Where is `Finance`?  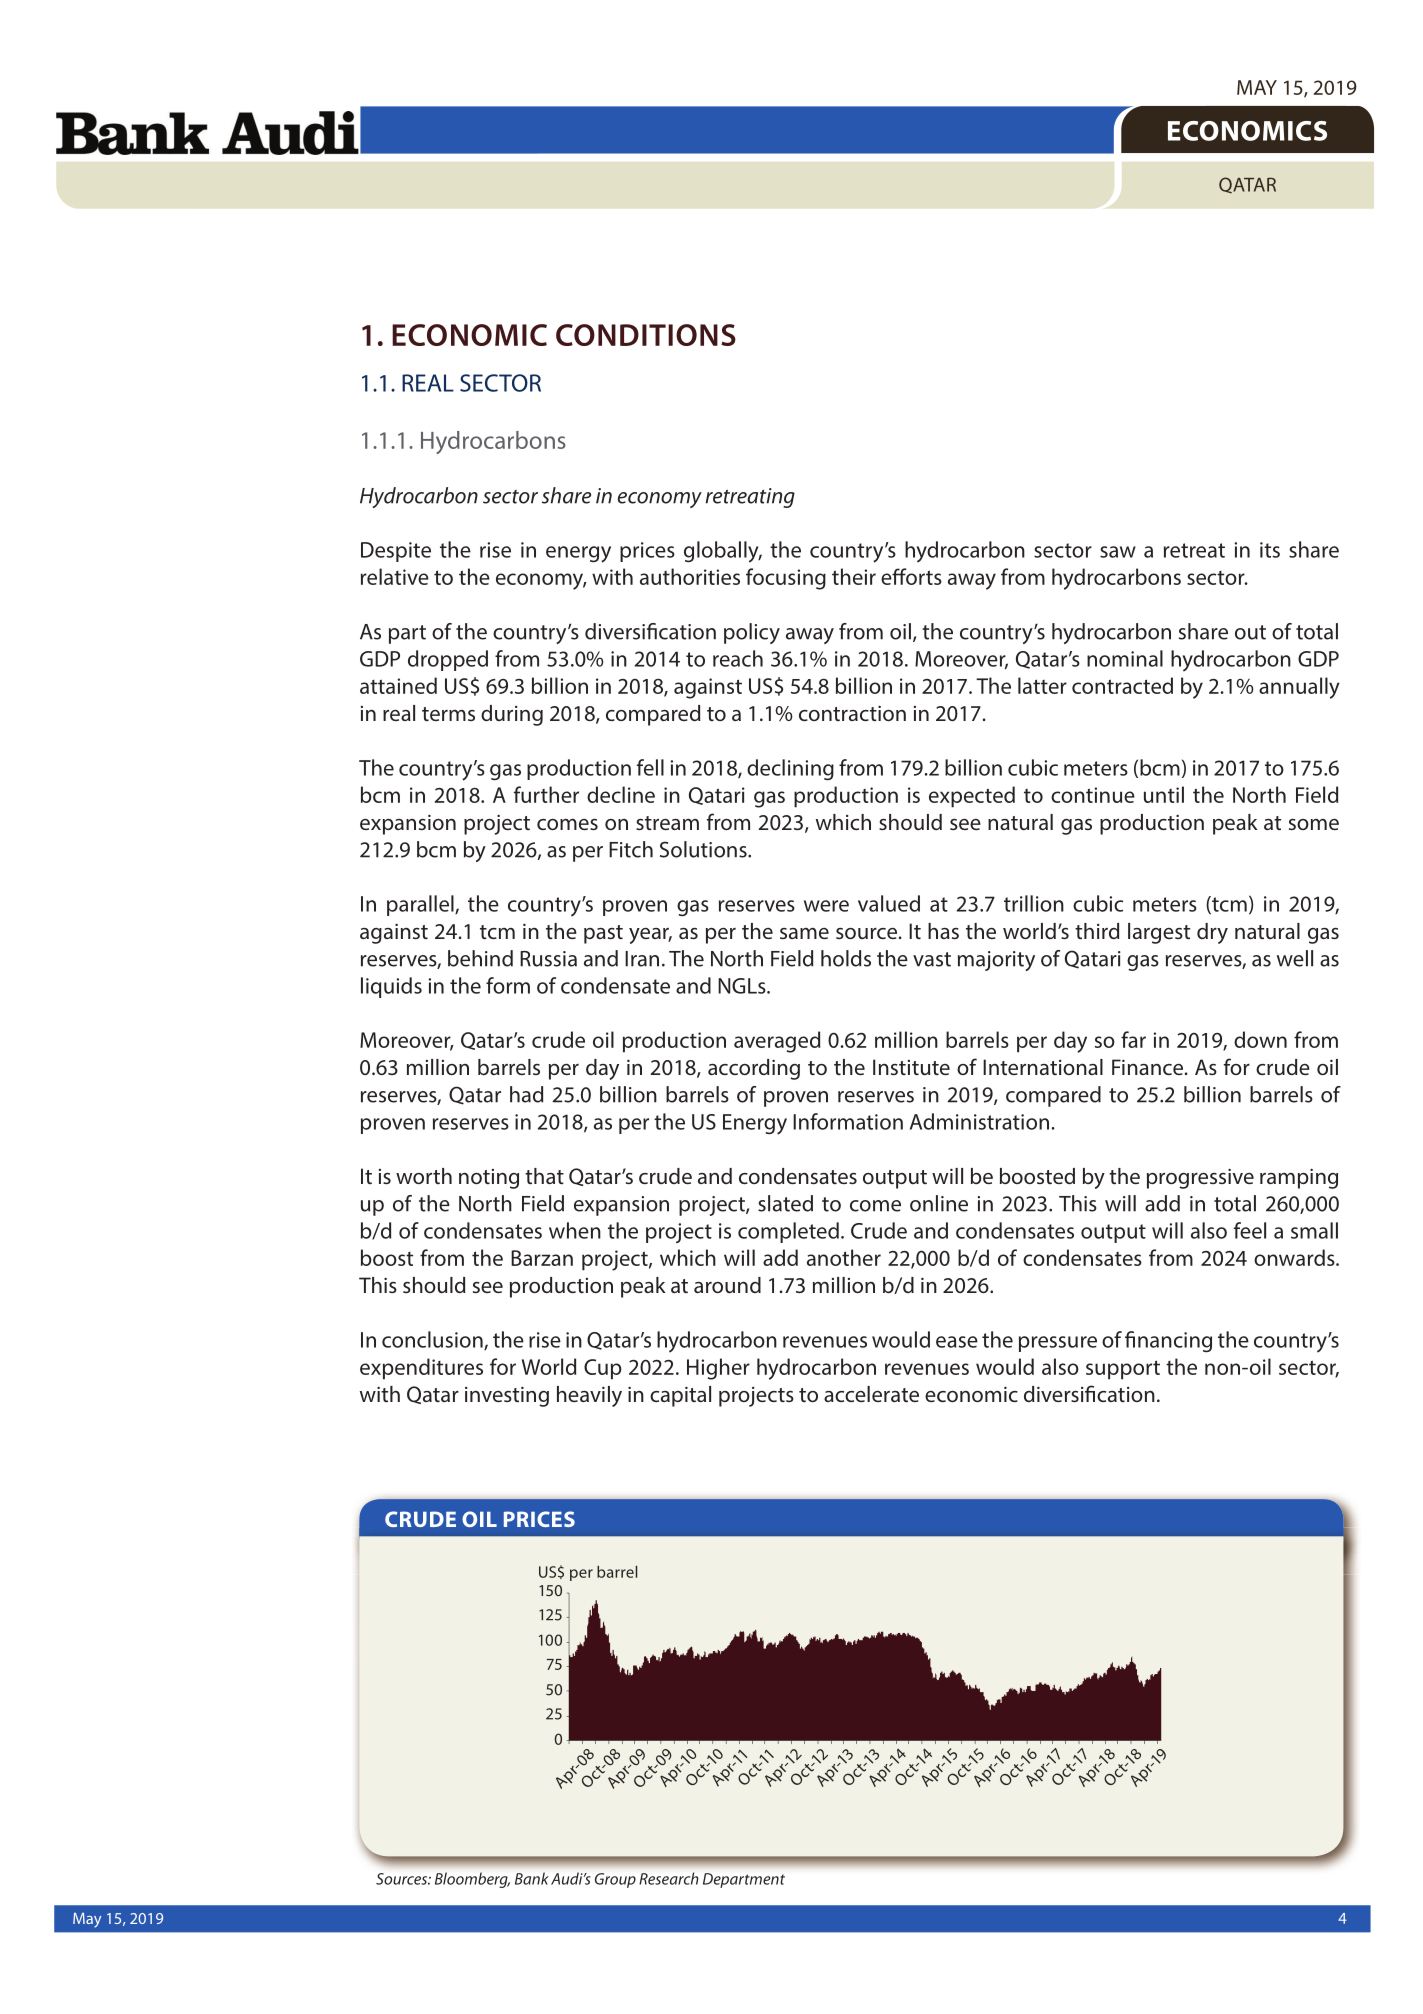
Finance is located at coordinates (1147, 1067).
